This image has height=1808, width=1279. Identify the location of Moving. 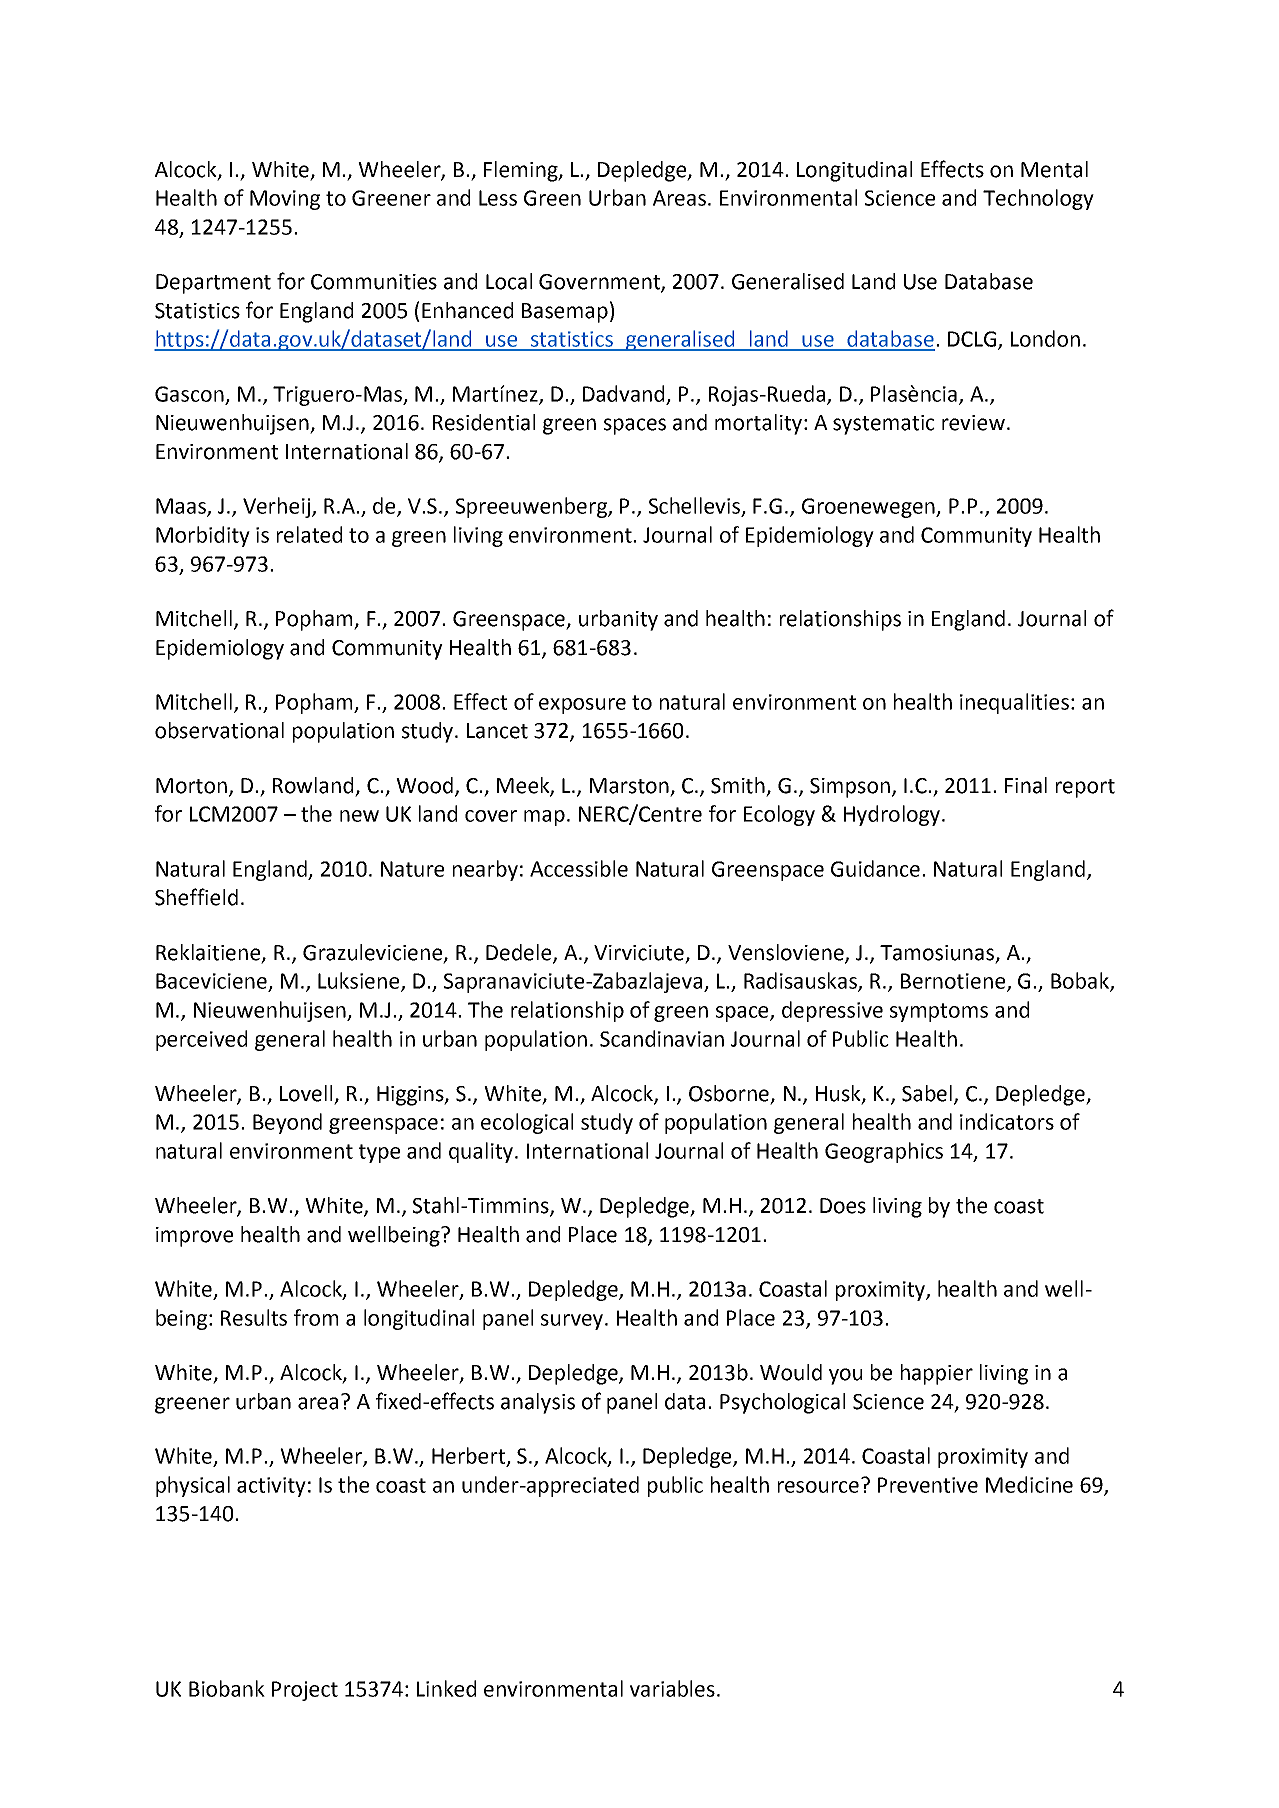
(285, 200).
